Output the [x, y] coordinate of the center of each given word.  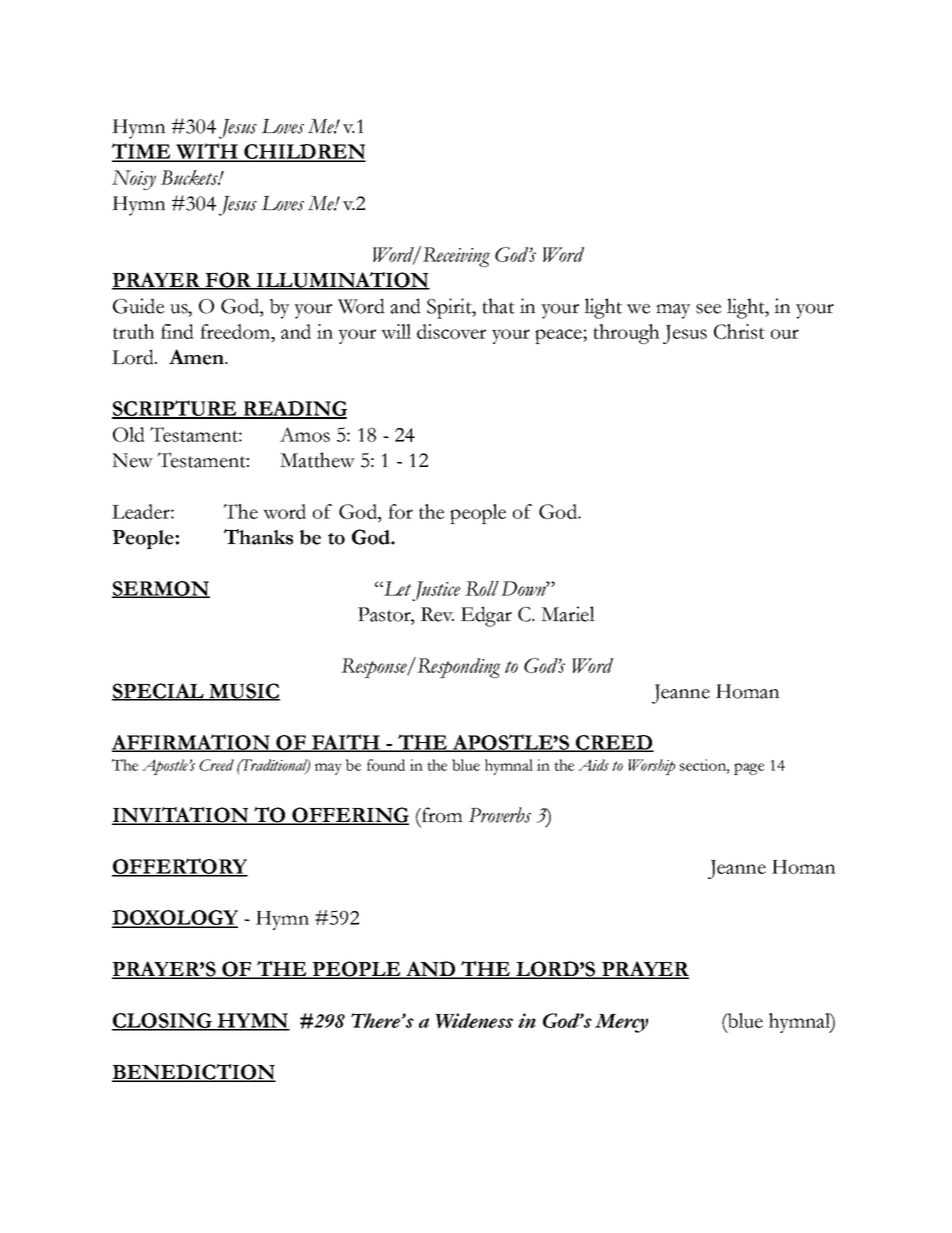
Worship [651, 767]
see [708, 309]
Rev [437, 614]
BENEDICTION [194, 1073]
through [627, 334]
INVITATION [181, 816]
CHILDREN [304, 152]
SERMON [161, 589]
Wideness [474, 1020]
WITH [207, 152]
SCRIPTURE [175, 409]
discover [451, 331]
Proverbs [500, 815]
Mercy [621, 1023]
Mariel [568, 614]
